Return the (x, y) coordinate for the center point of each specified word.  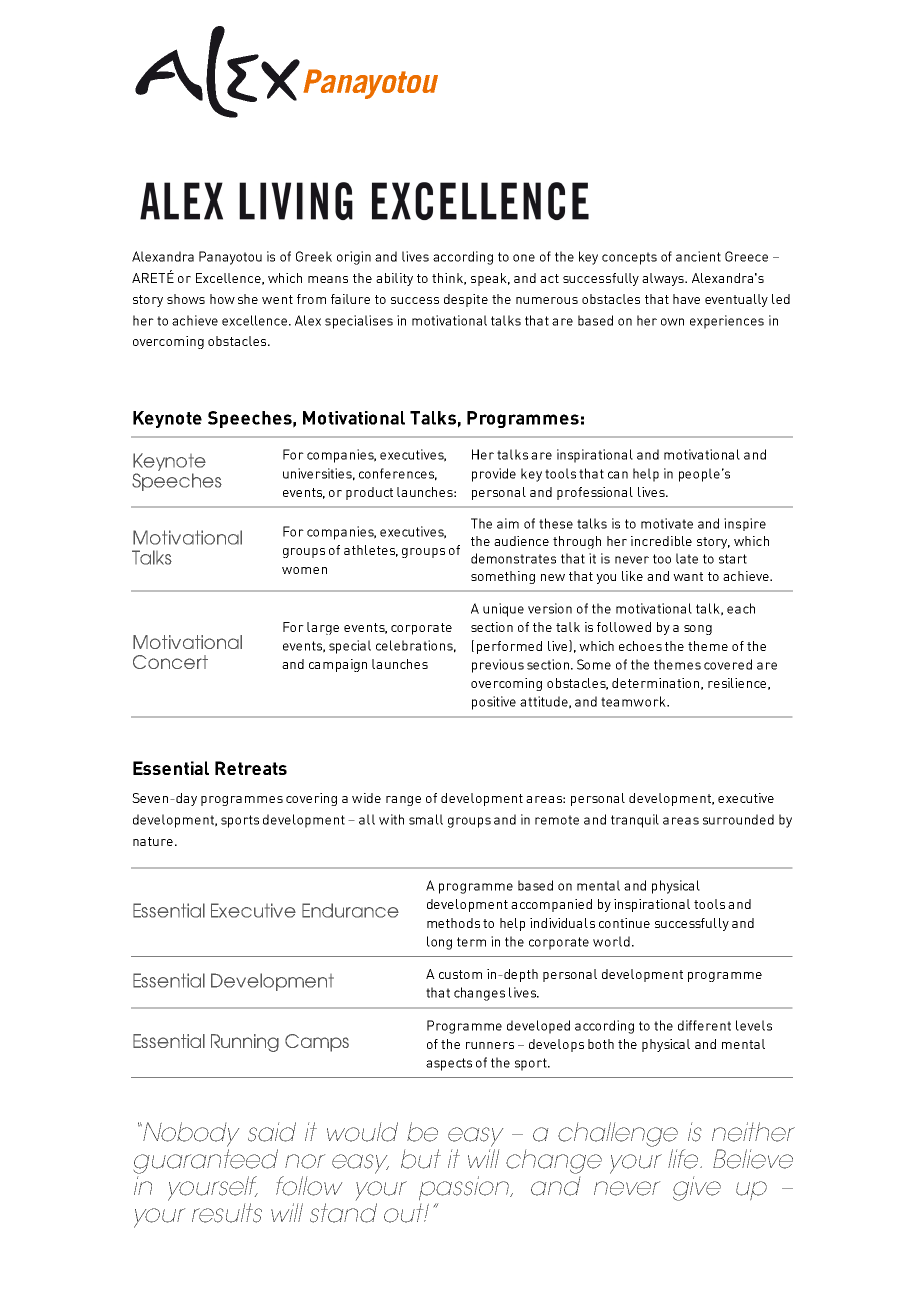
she (248, 299)
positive (494, 703)
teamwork (634, 701)
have (686, 299)
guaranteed (206, 1161)
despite (466, 300)
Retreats (251, 768)
